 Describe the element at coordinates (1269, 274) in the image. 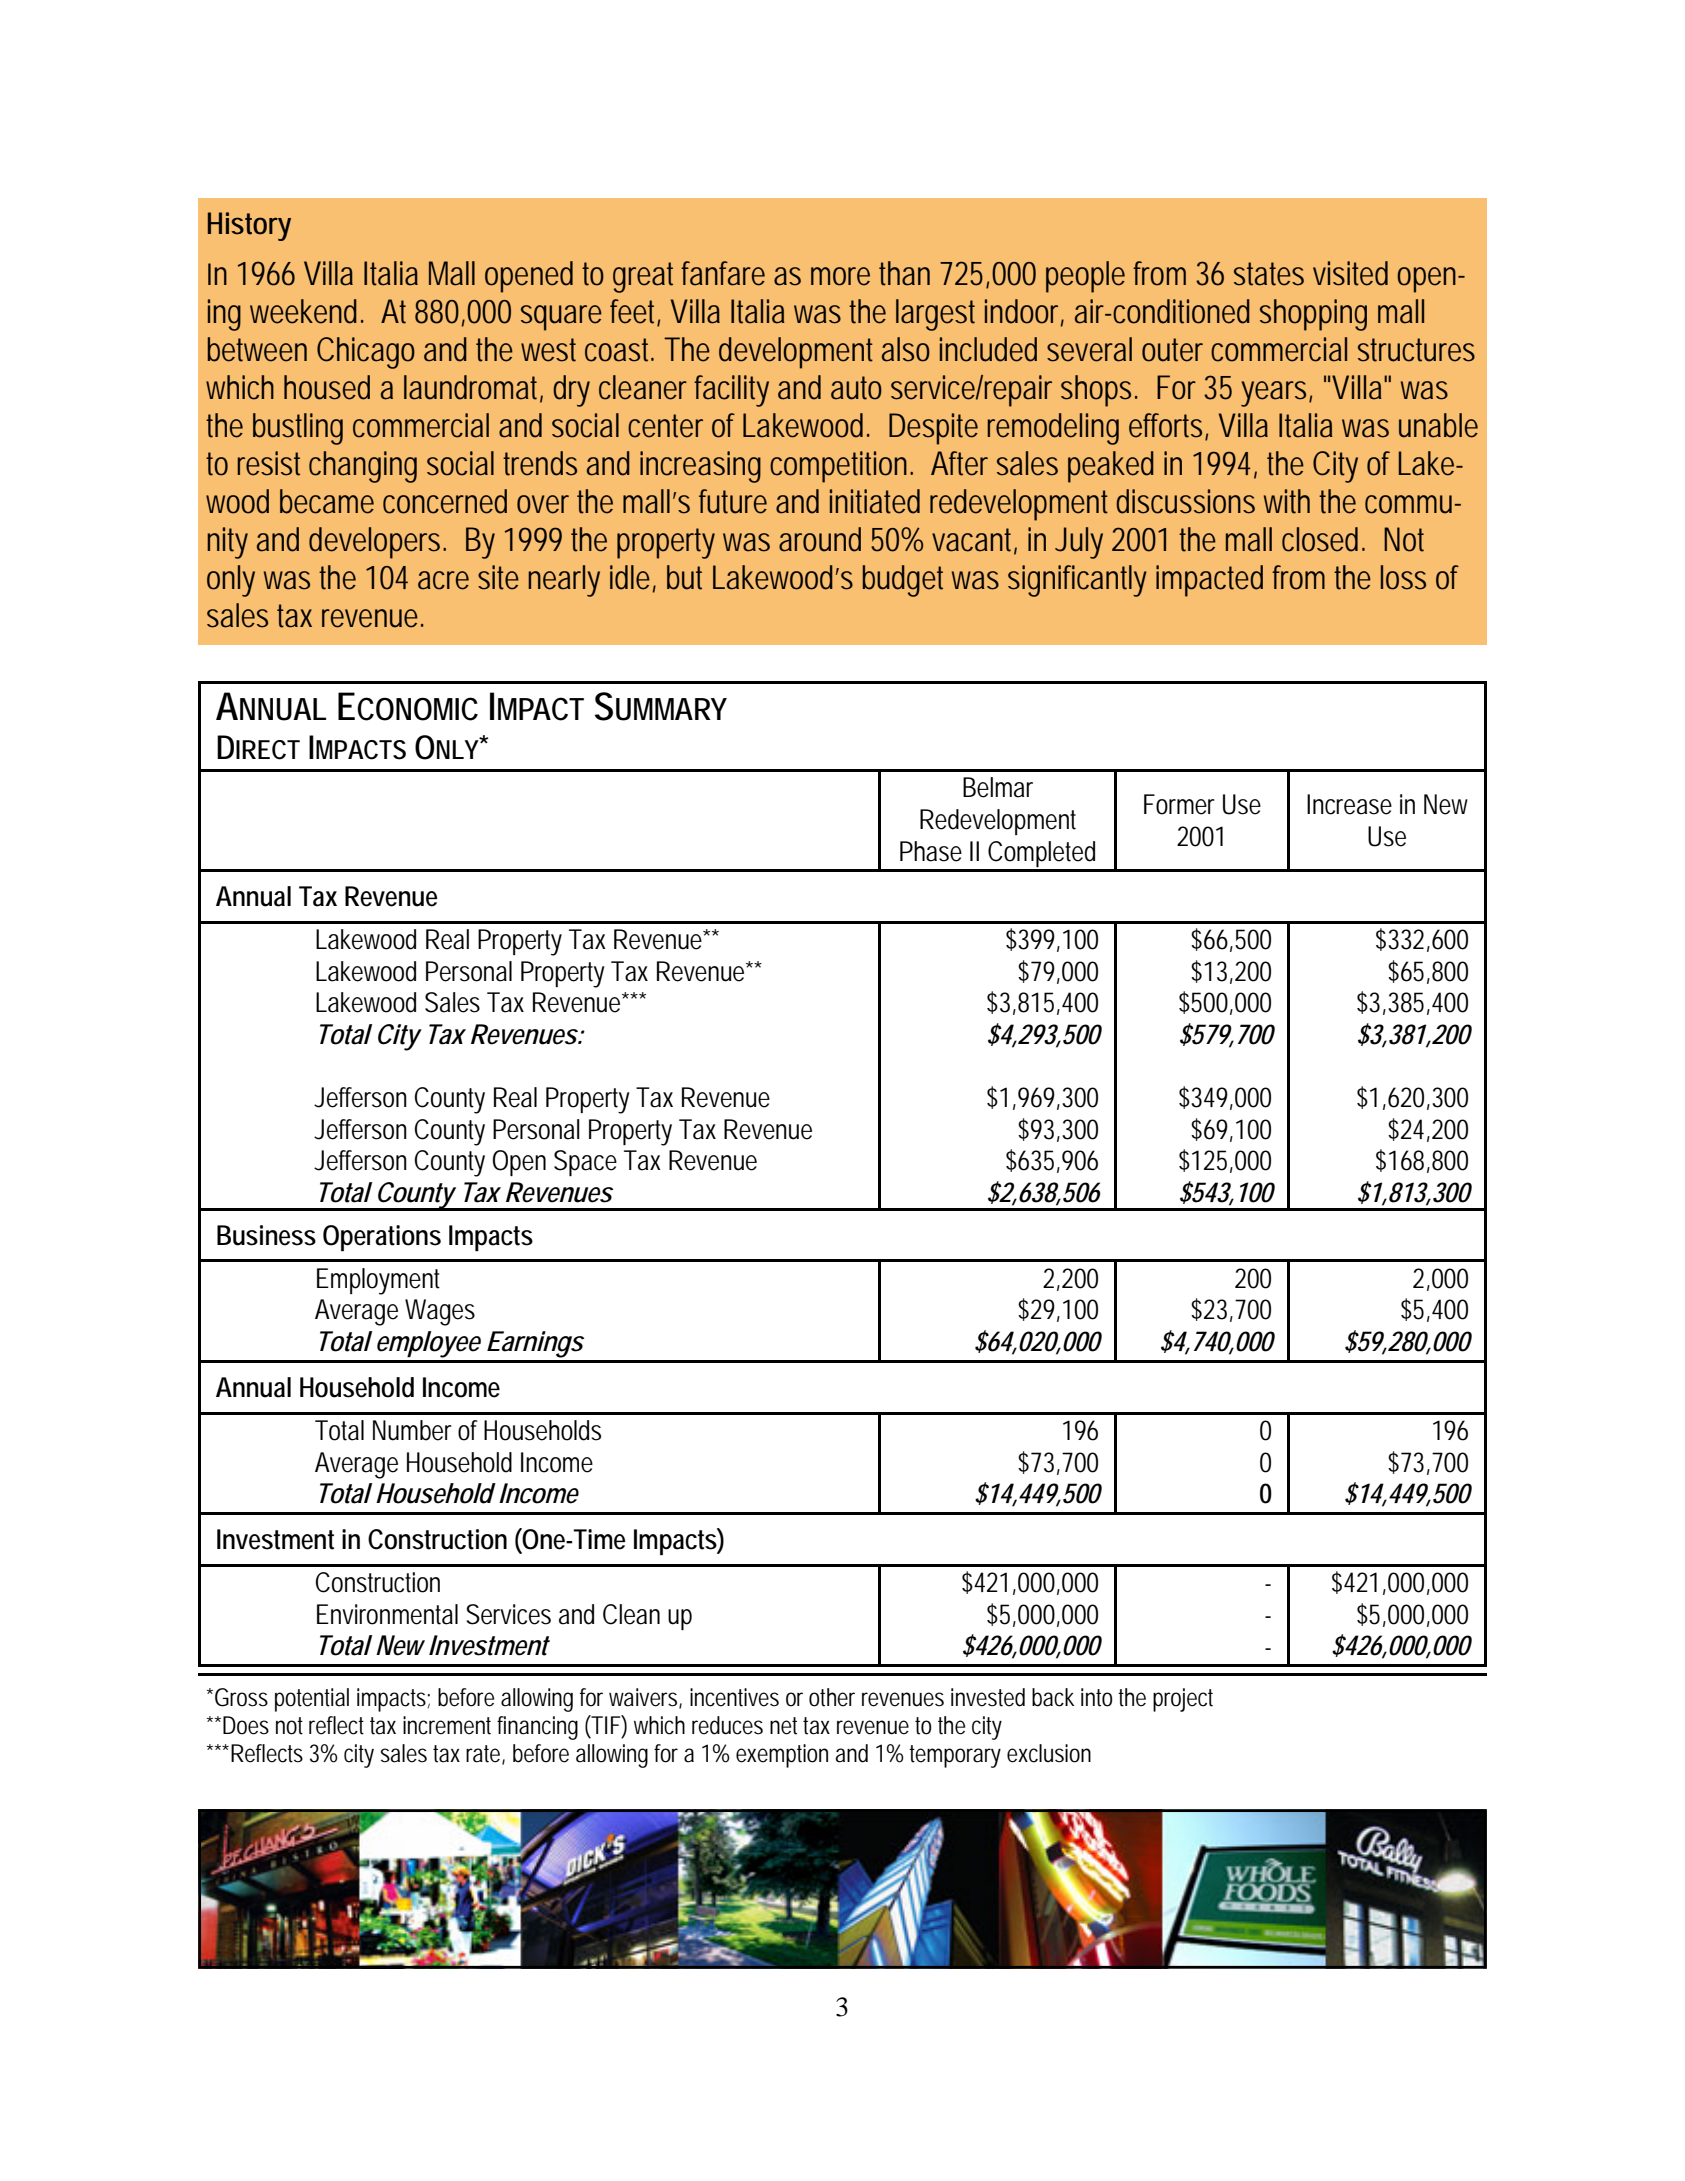

I see `states` at that location.
